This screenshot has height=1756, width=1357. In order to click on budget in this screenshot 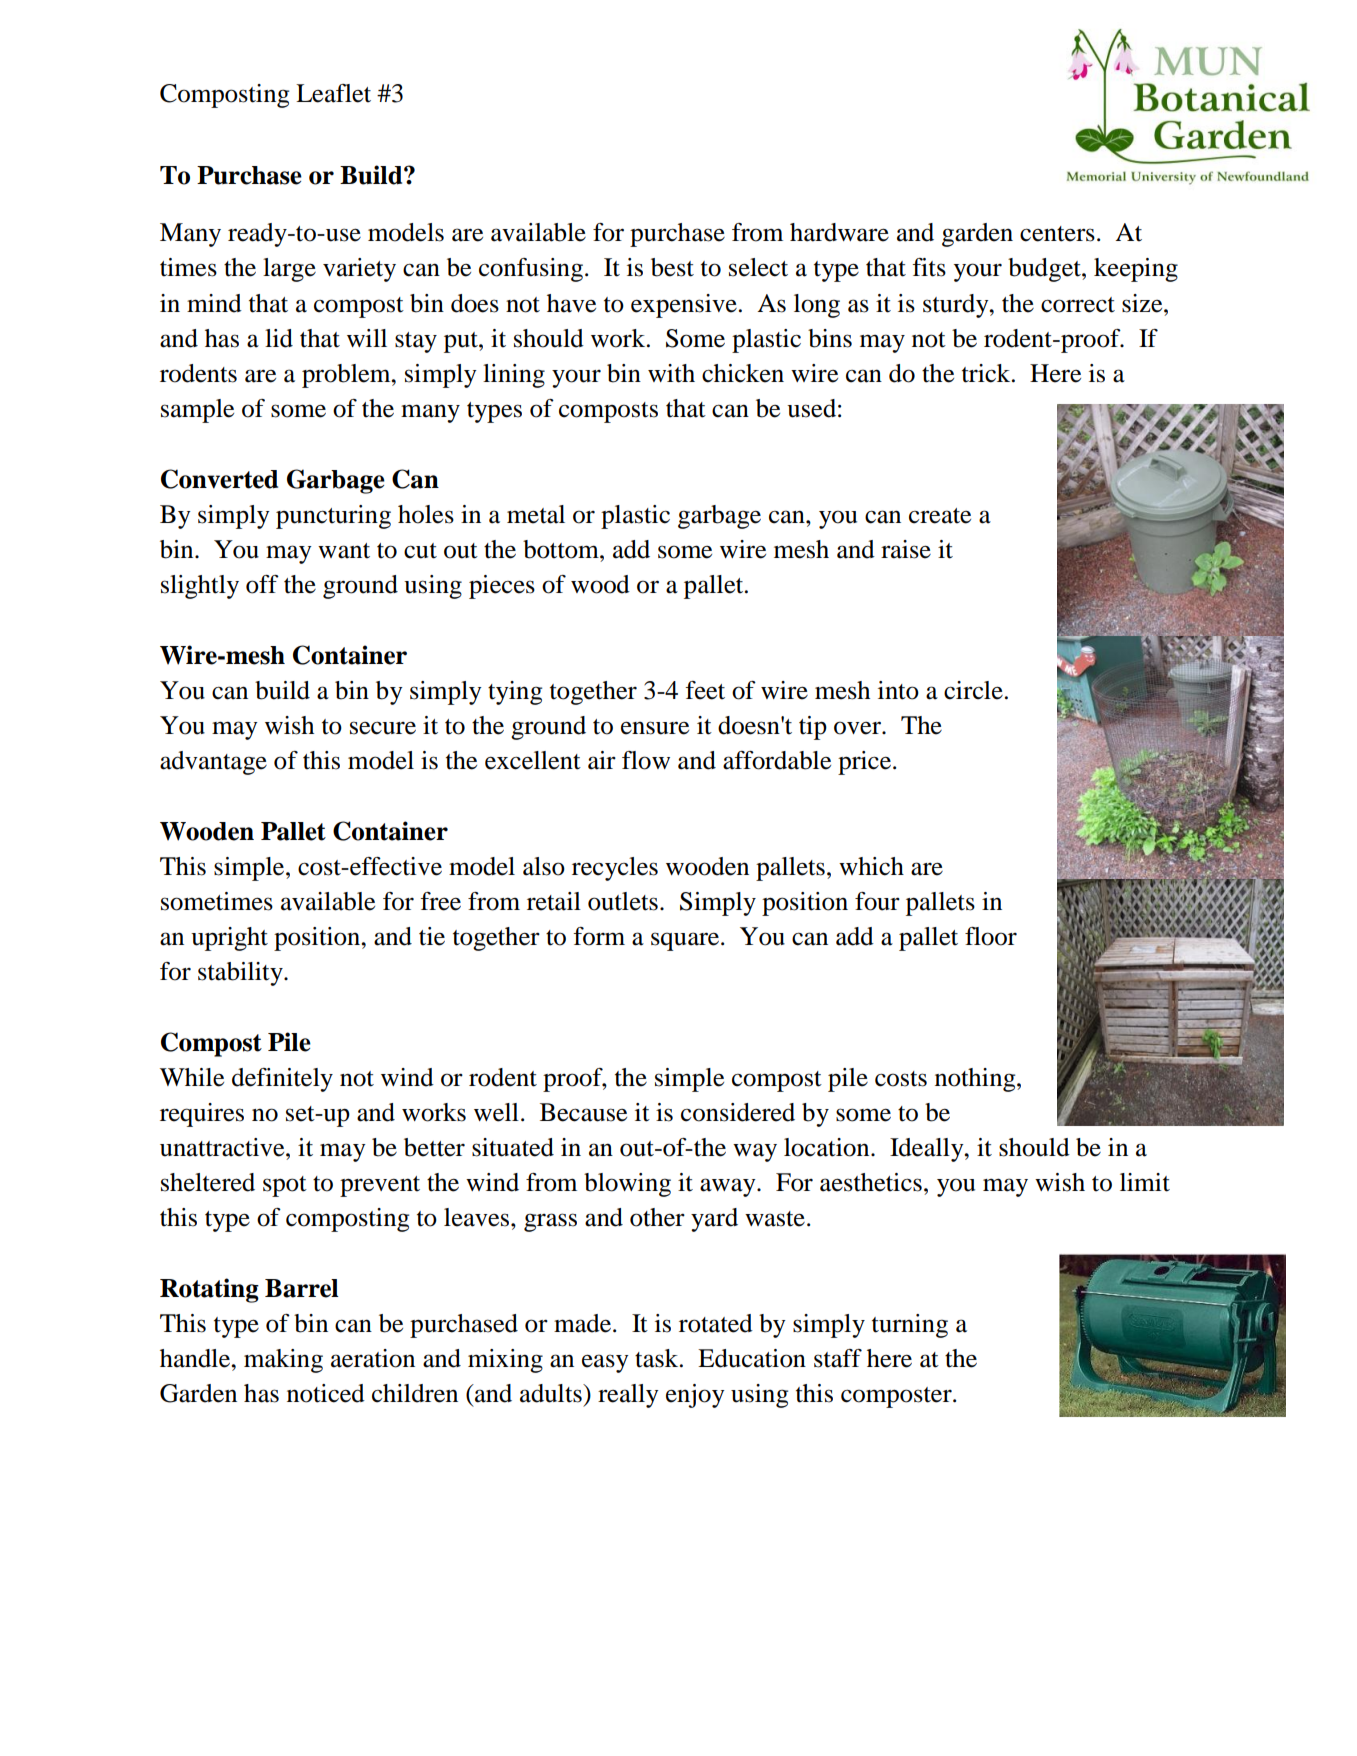, I will do `click(1045, 270)`.
